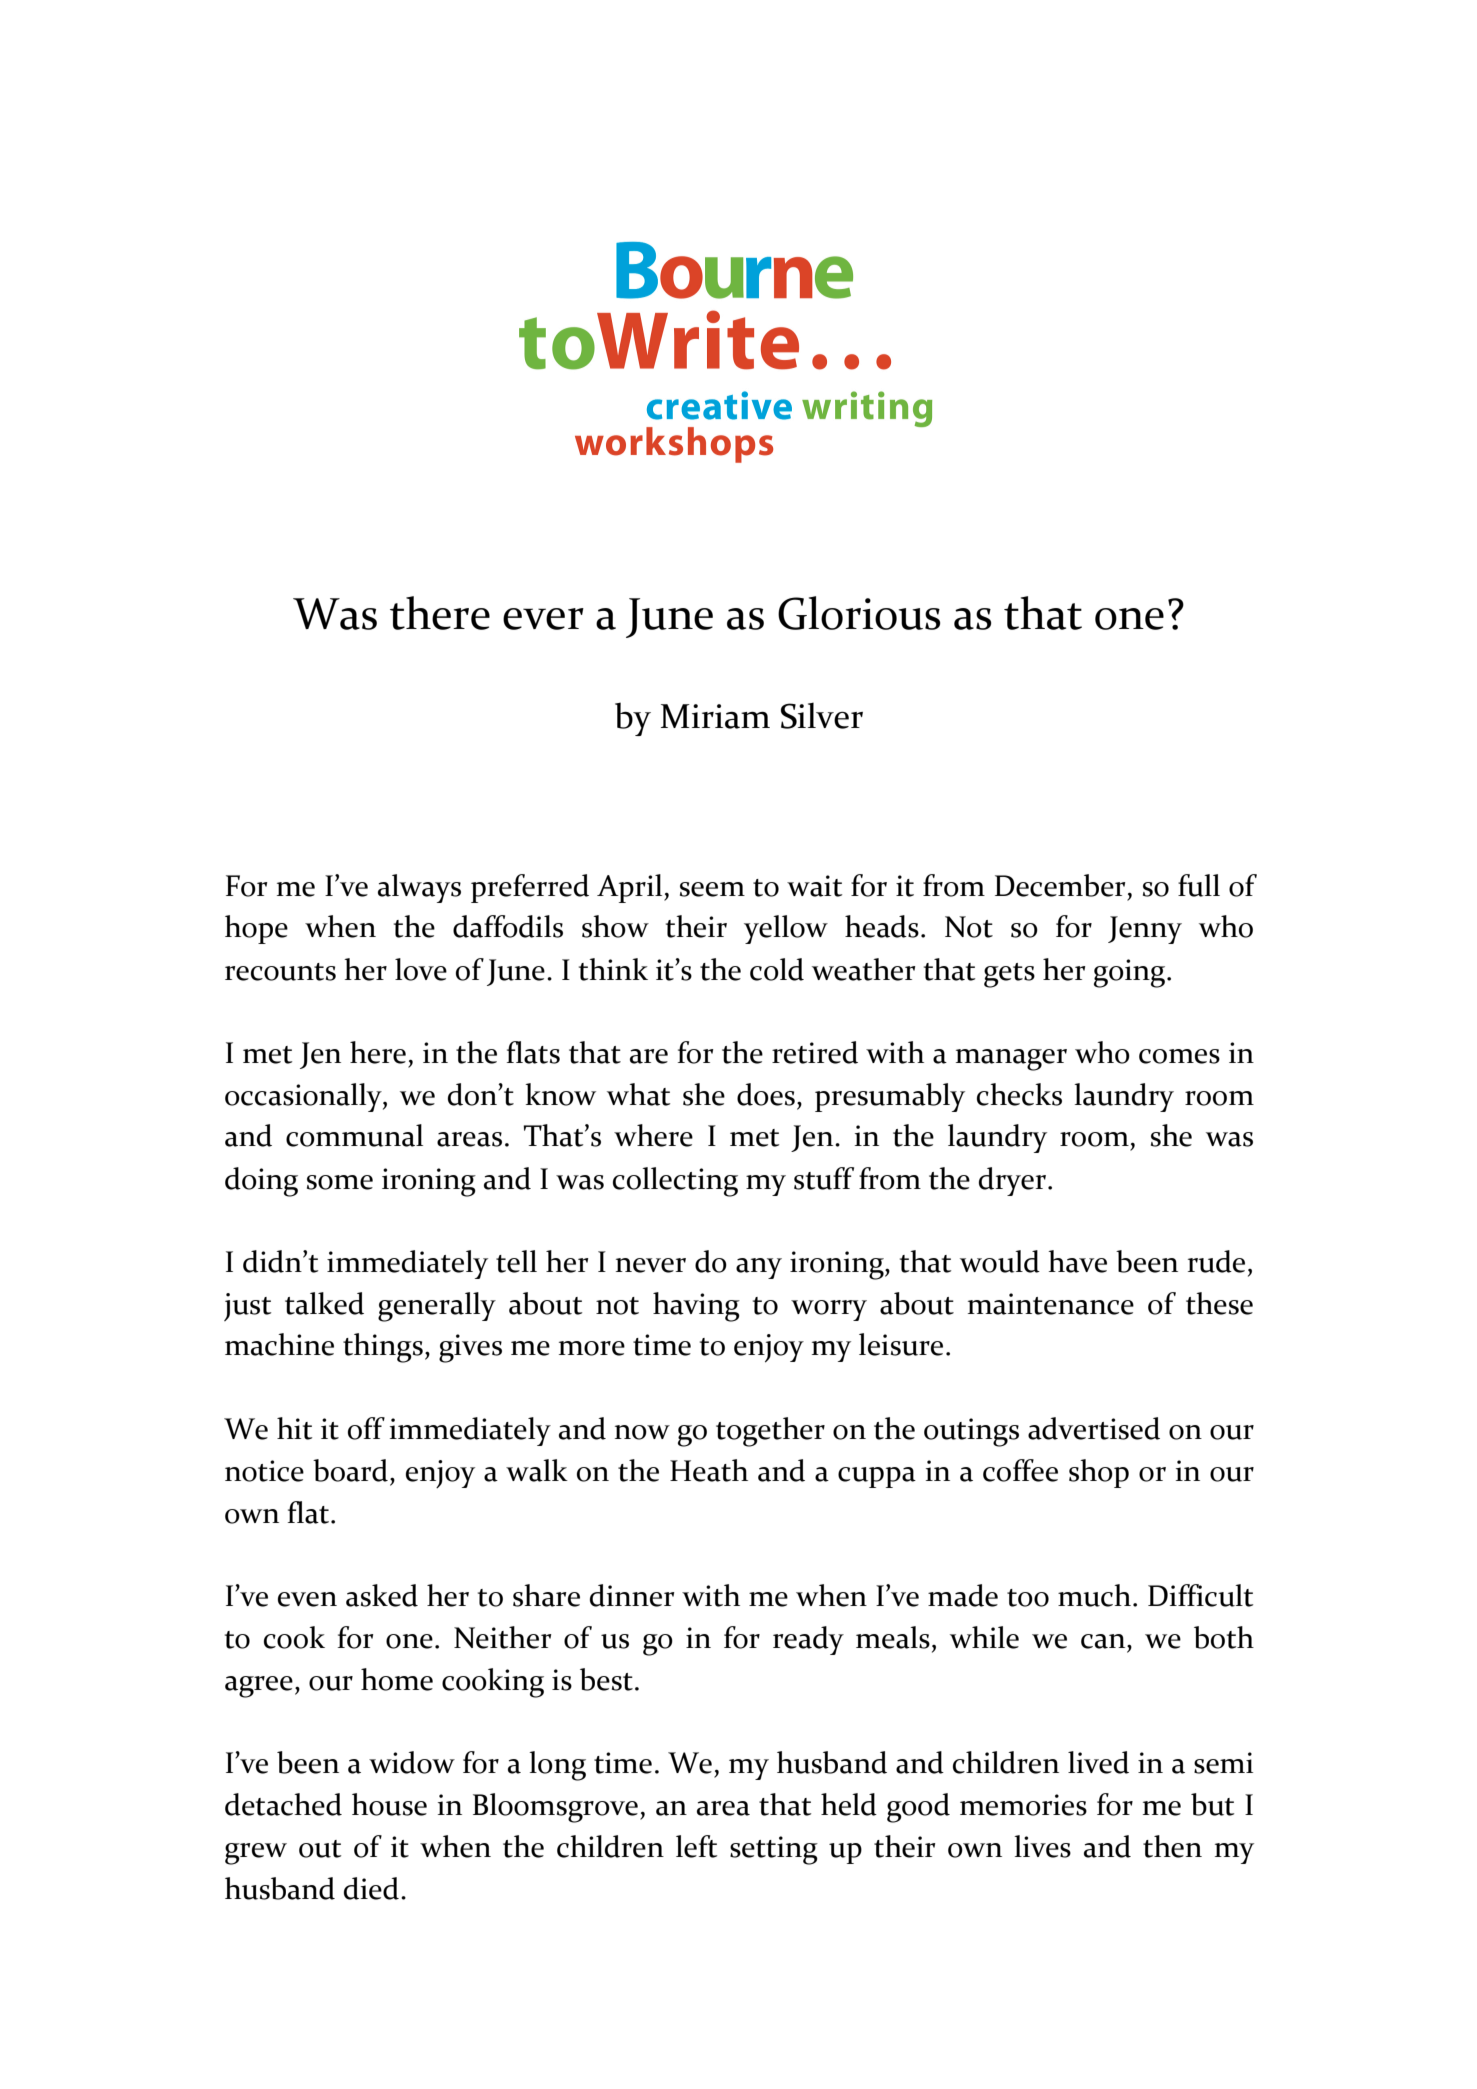 The image size is (1477, 2089). What do you see at coordinates (632, 1595) in the image?
I see `dinner` at bounding box center [632, 1595].
